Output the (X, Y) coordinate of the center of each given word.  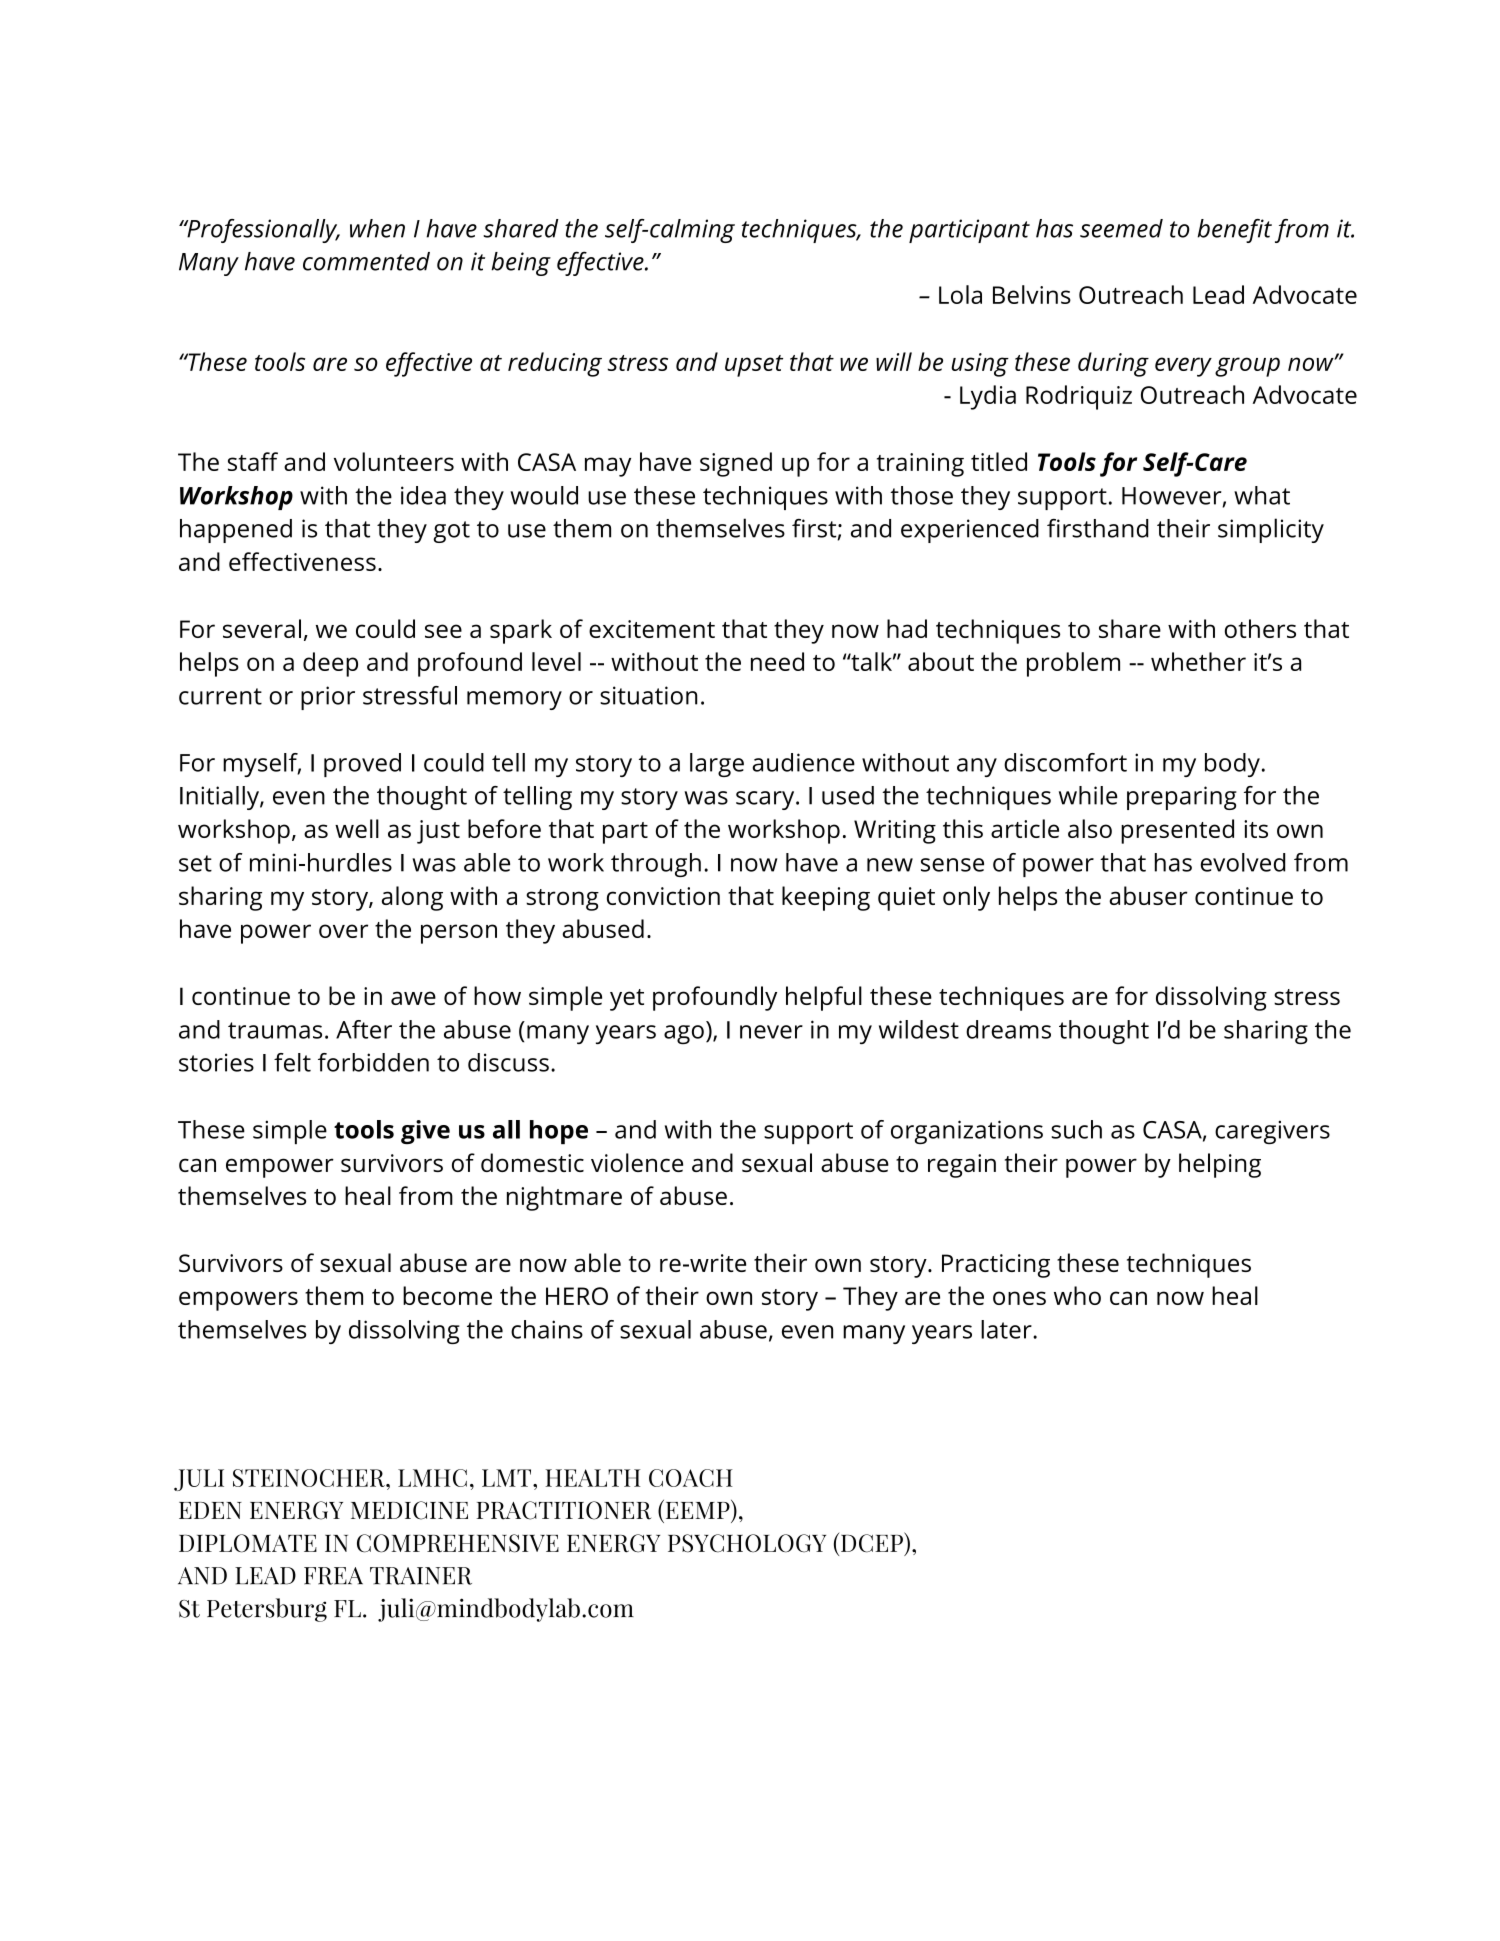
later (1007, 1329)
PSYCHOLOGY (747, 1543)
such (1076, 1129)
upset (754, 366)
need (777, 661)
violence (637, 1162)
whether (1198, 661)
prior (328, 698)
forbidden (373, 1062)
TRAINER (421, 1576)
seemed (1121, 228)
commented (366, 261)
